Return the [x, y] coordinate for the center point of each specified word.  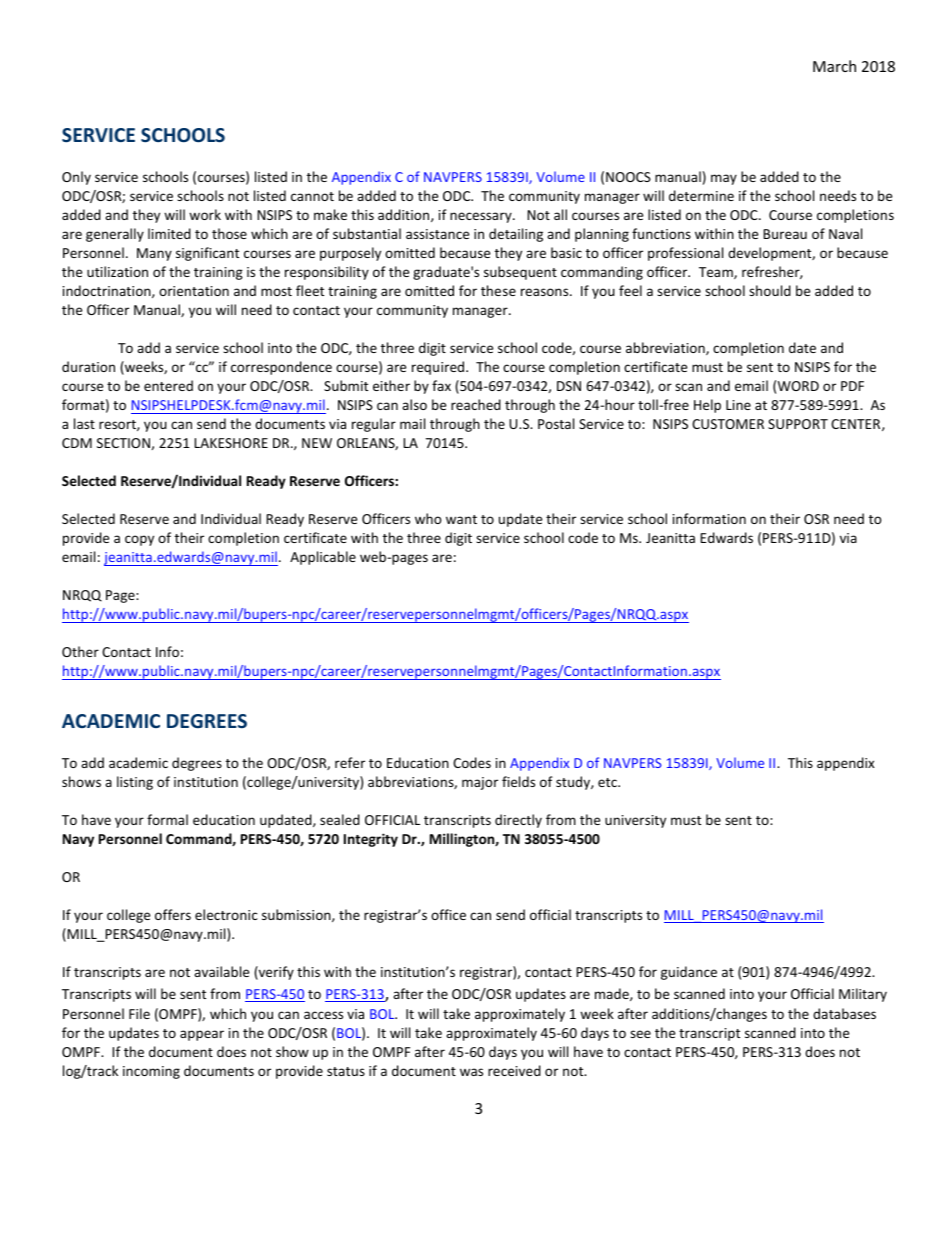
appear [202, 1035]
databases [844, 1013]
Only [76, 178]
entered [168, 385]
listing [135, 783]
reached [476, 404]
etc [608, 782]
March [834, 66]
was [471, 1072]
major [480, 783]
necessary [482, 217]
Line [738, 405]
